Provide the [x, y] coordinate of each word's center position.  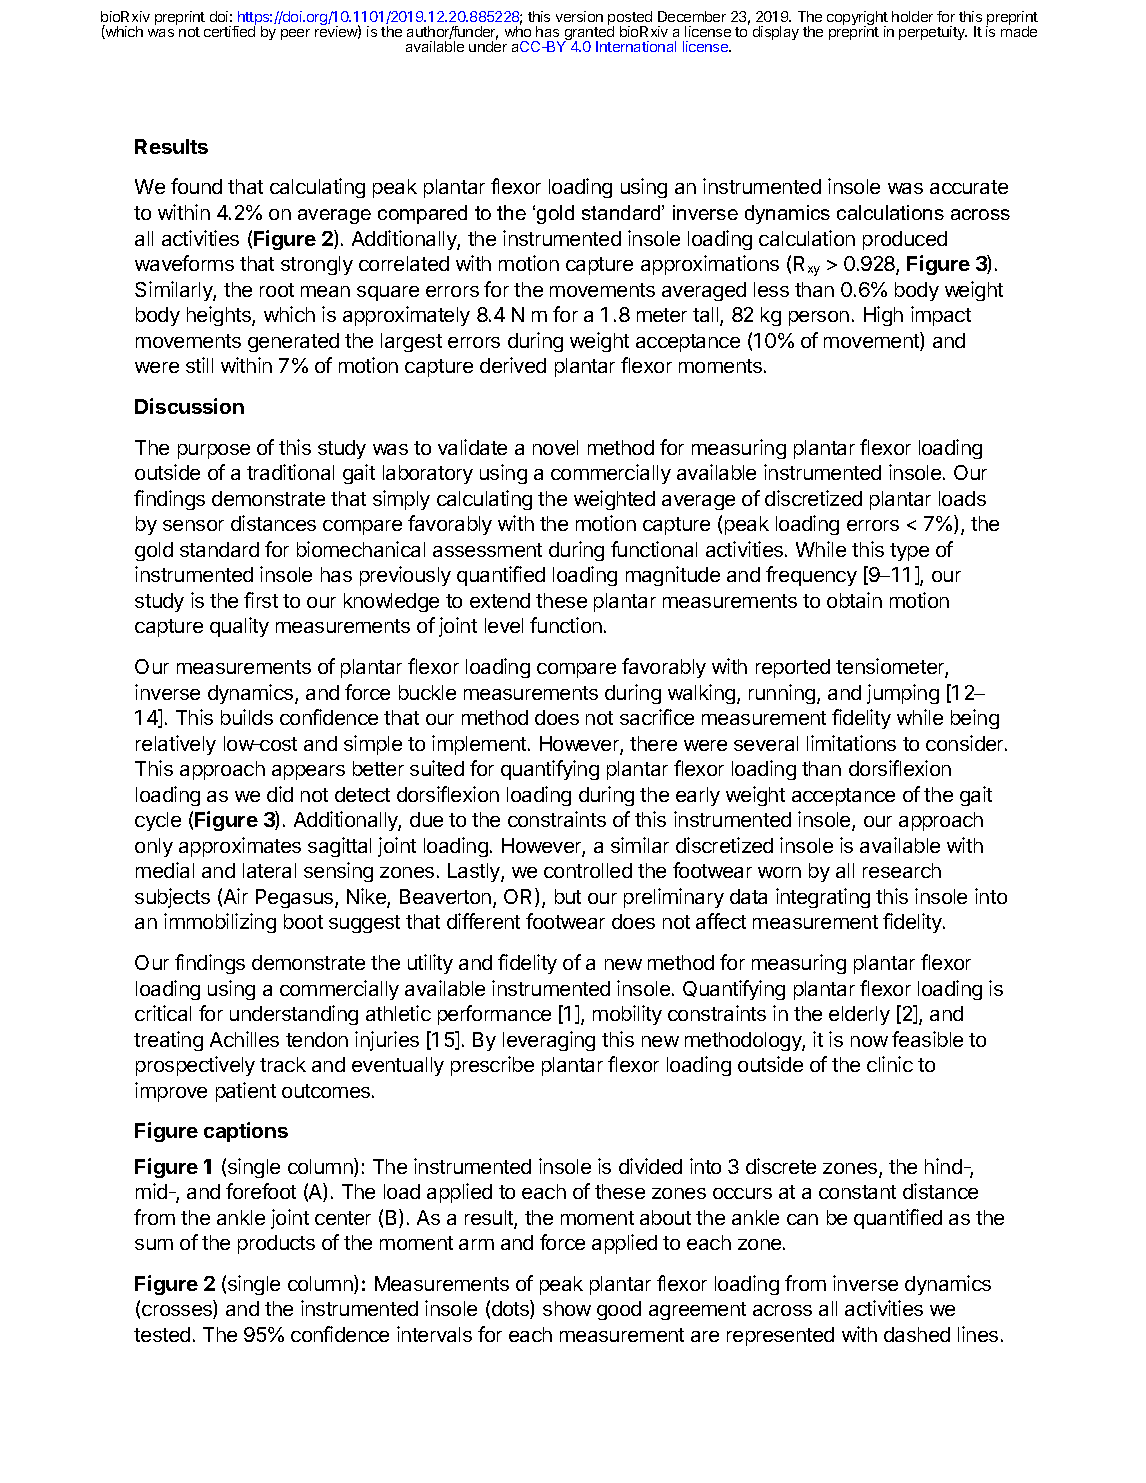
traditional [290, 472]
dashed [917, 1334]
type [909, 552]
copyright [857, 19]
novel [555, 447]
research [902, 870]
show [567, 1308]
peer [295, 34]
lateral [269, 870]
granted [588, 33]
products [276, 1244]
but [568, 896]
